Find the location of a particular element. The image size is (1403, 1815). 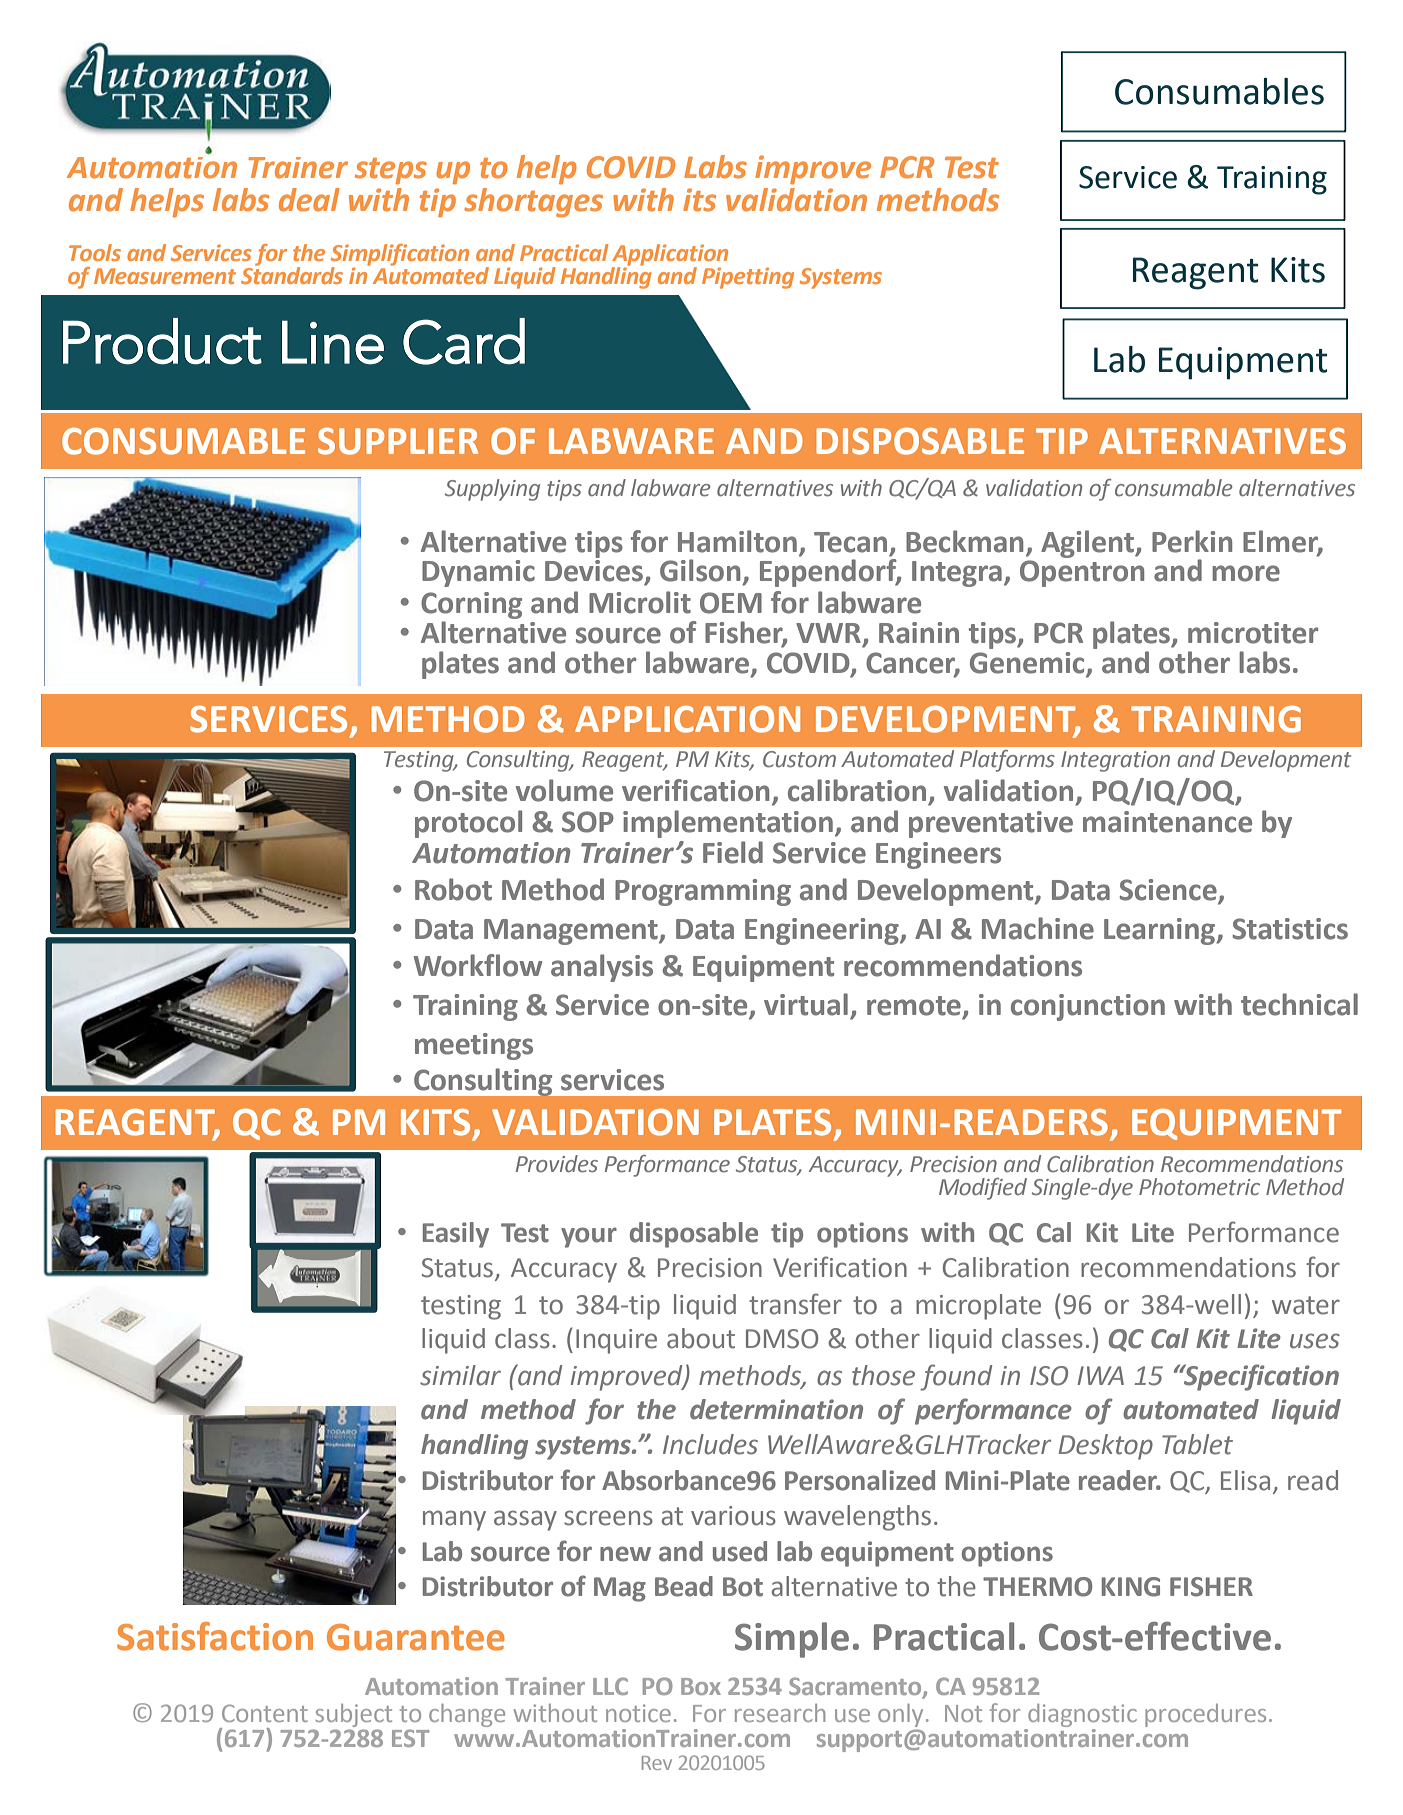

Satisfaction is located at coordinates (215, 1636).
